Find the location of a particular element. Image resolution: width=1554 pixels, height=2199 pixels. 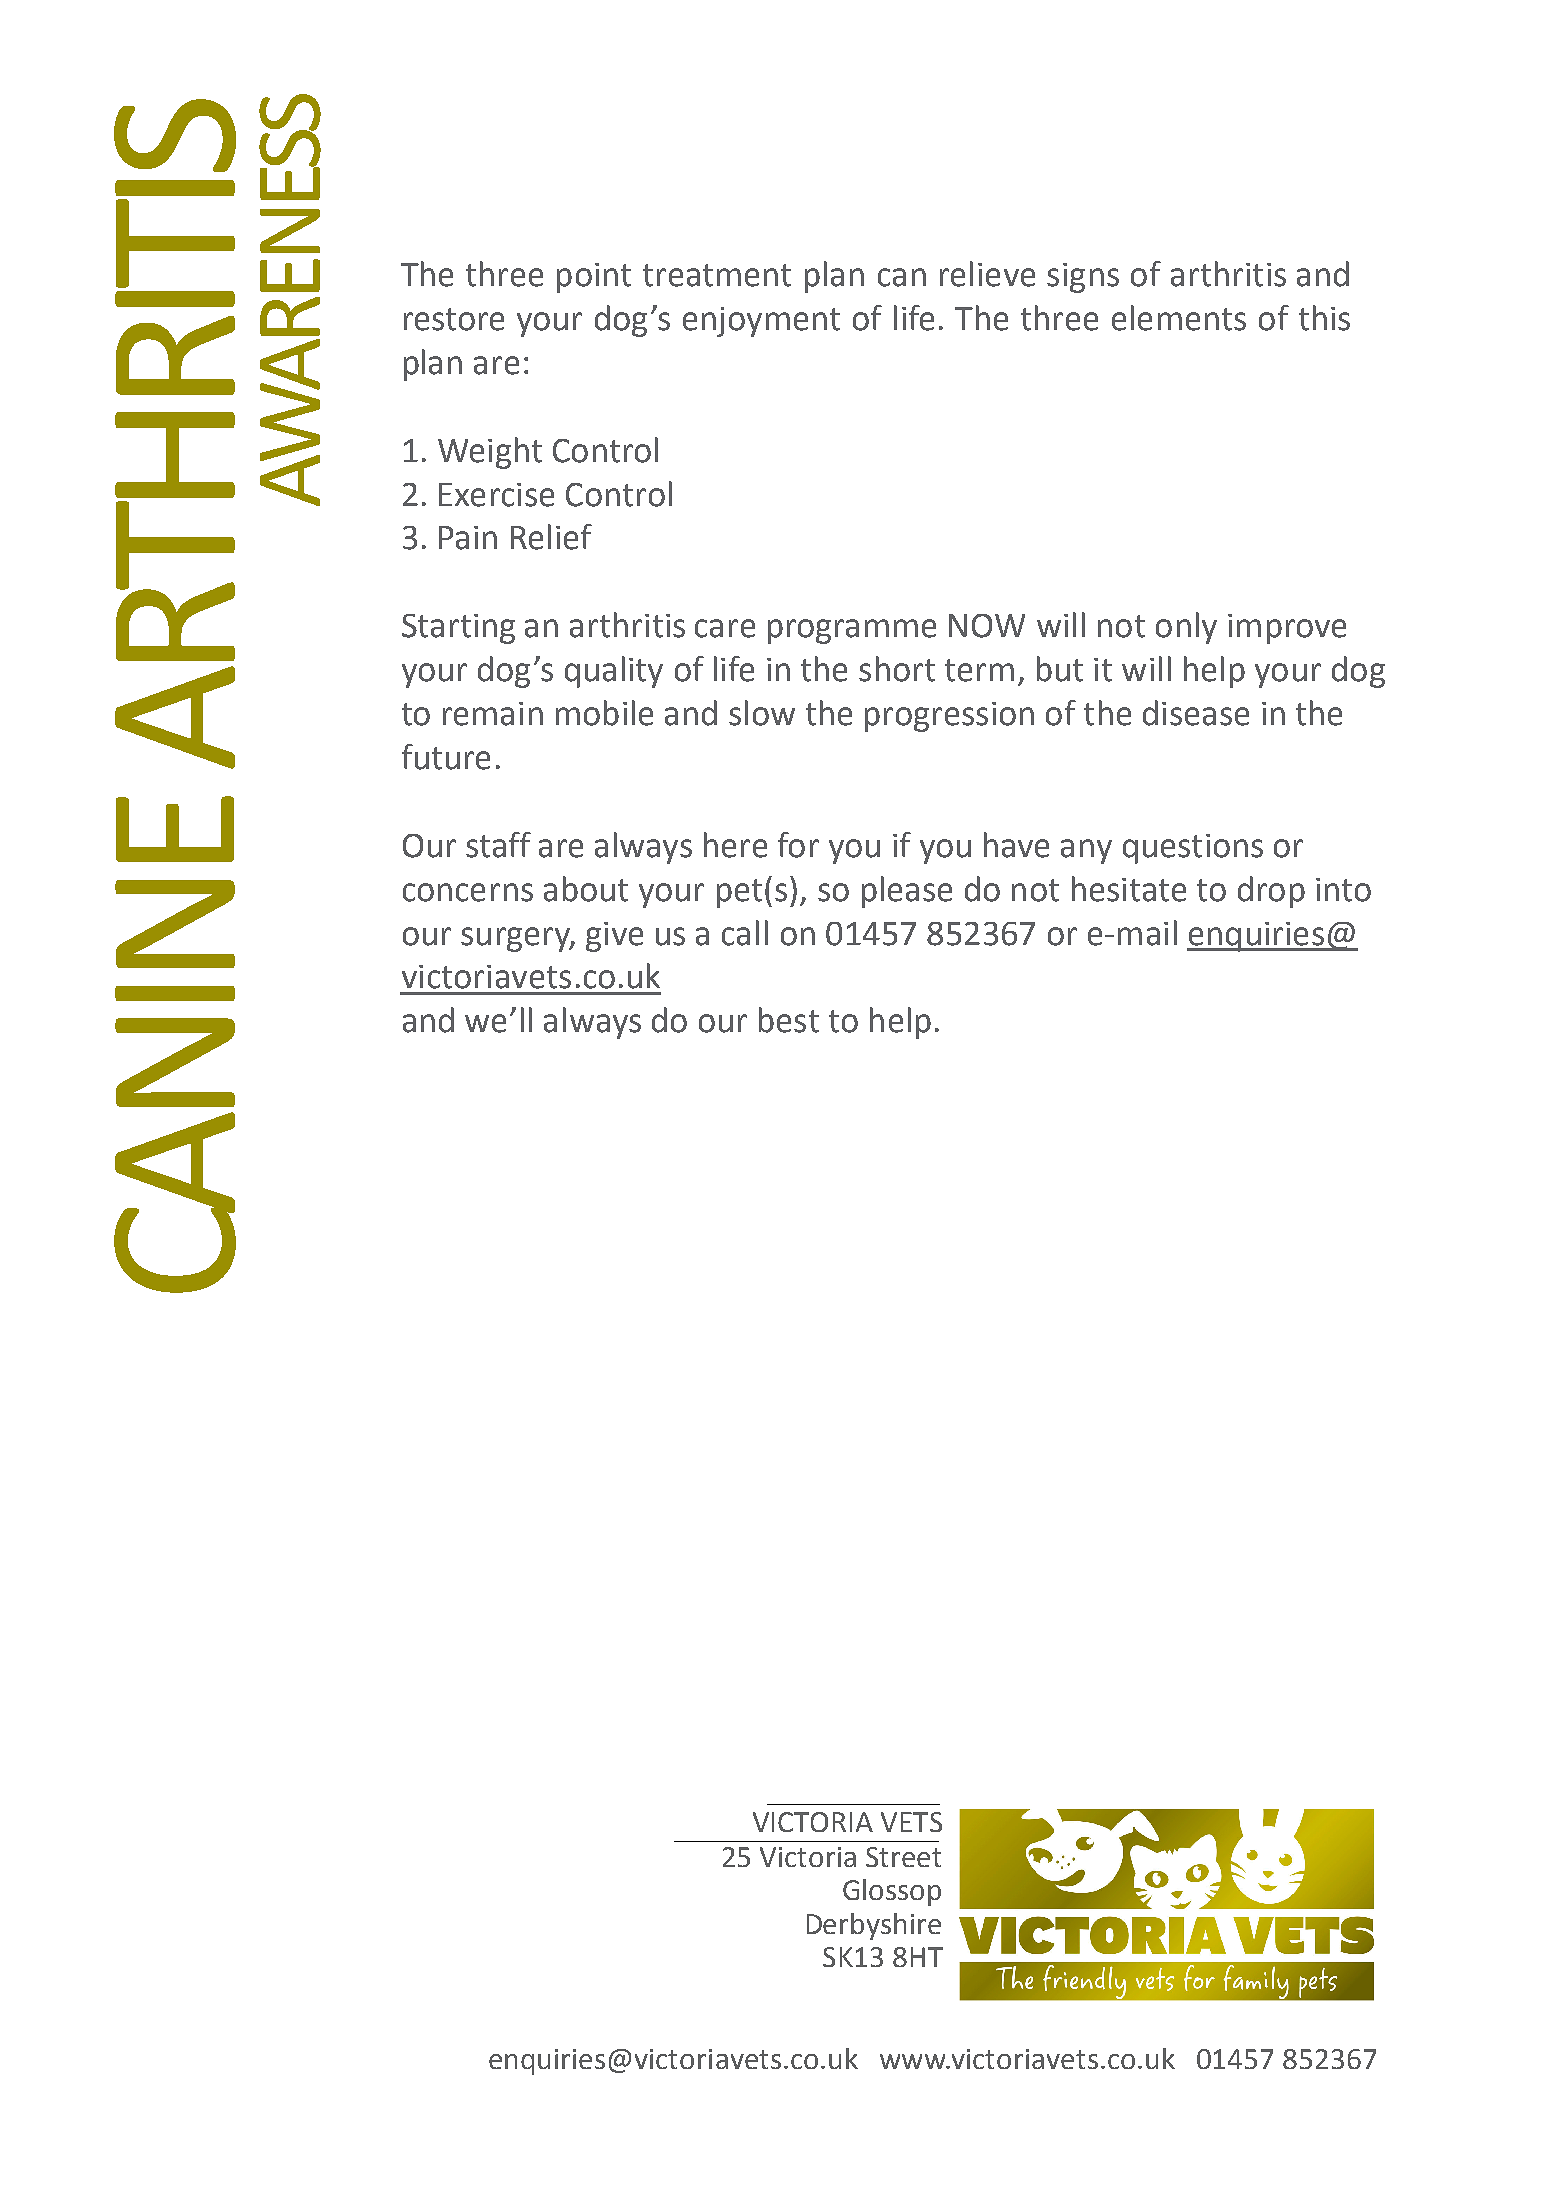

point is located at coordinates (594, 278).
